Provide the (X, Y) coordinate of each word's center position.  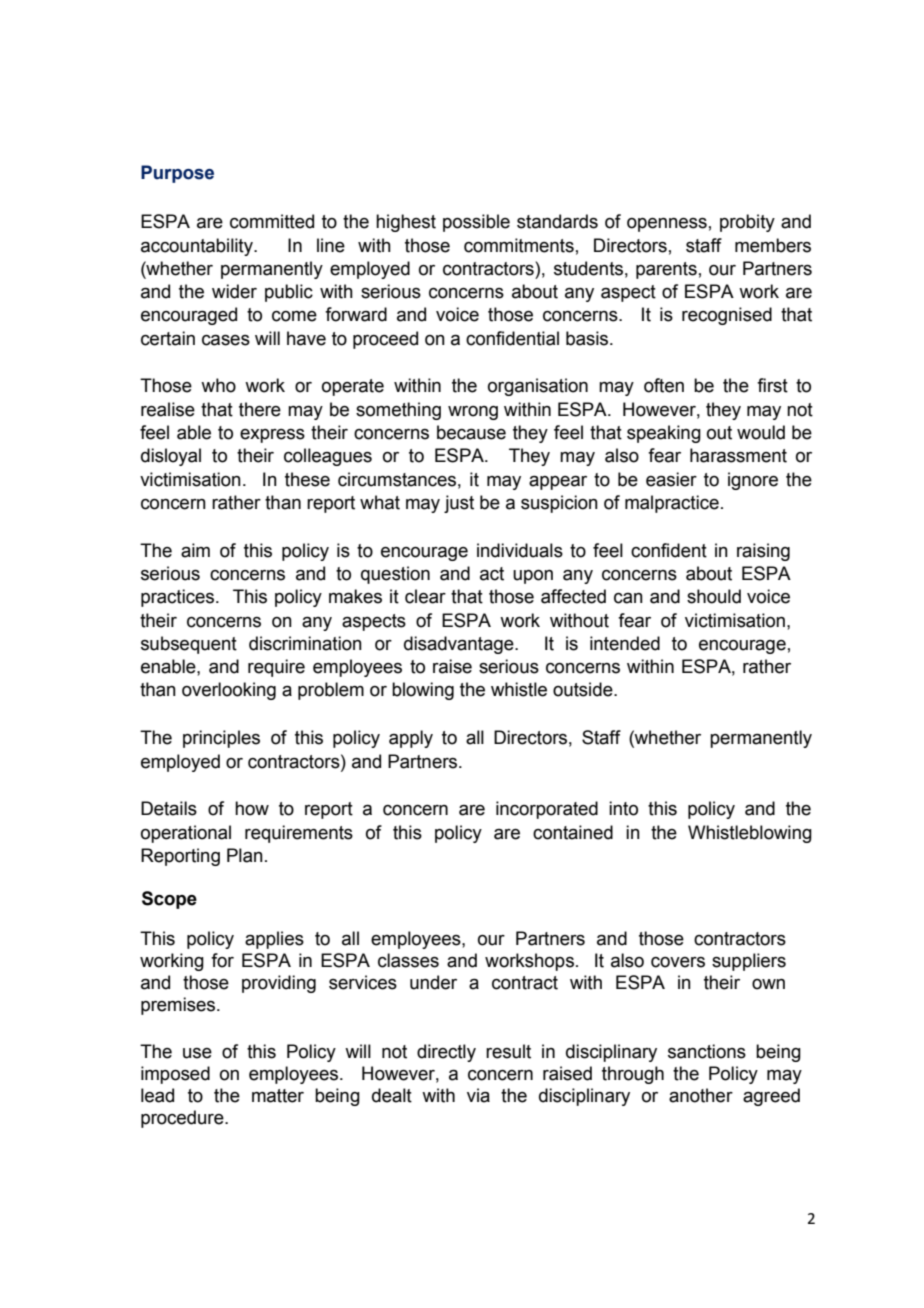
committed (272, 221)
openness (667, 225)
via (478, 1095)
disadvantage (460, 645)
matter (278, 1096)
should (714, 596)
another (701, 1095)
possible (476, 223)
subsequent (189, 645)
